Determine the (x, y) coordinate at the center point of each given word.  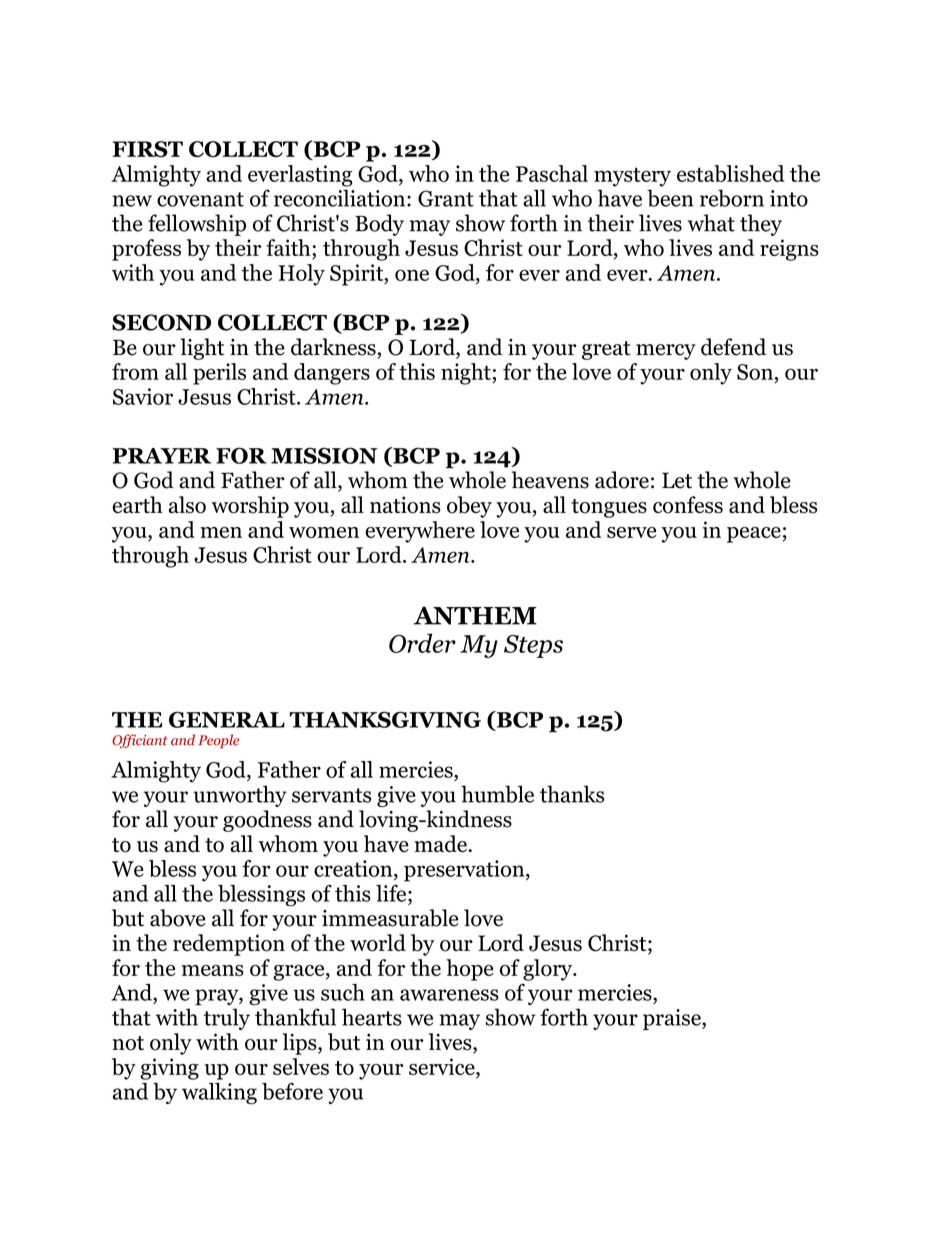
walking (219, 1094)
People (218, 741)
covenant (200, 199)
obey (469, 507)
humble (497, 794)
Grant (446, 198)
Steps (533, 646)
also (187, 505)
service (443, 1066)
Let (677, 480)
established (731, 173)
